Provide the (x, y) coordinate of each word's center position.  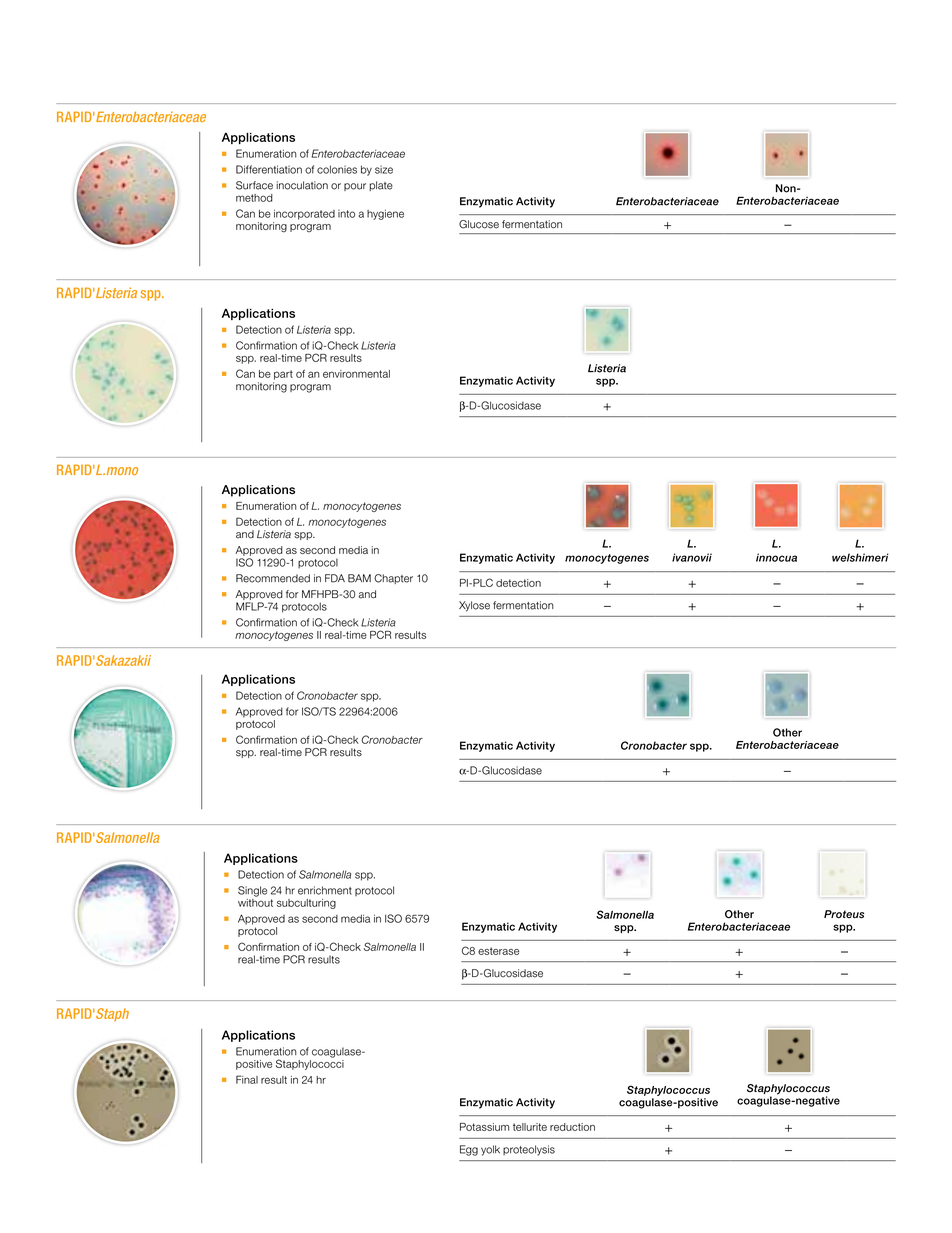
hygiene (385, 214)
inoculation (302, 185)
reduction (572, 1127)
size (384, 169)
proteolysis (529, 1150)
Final (247, 1079)
